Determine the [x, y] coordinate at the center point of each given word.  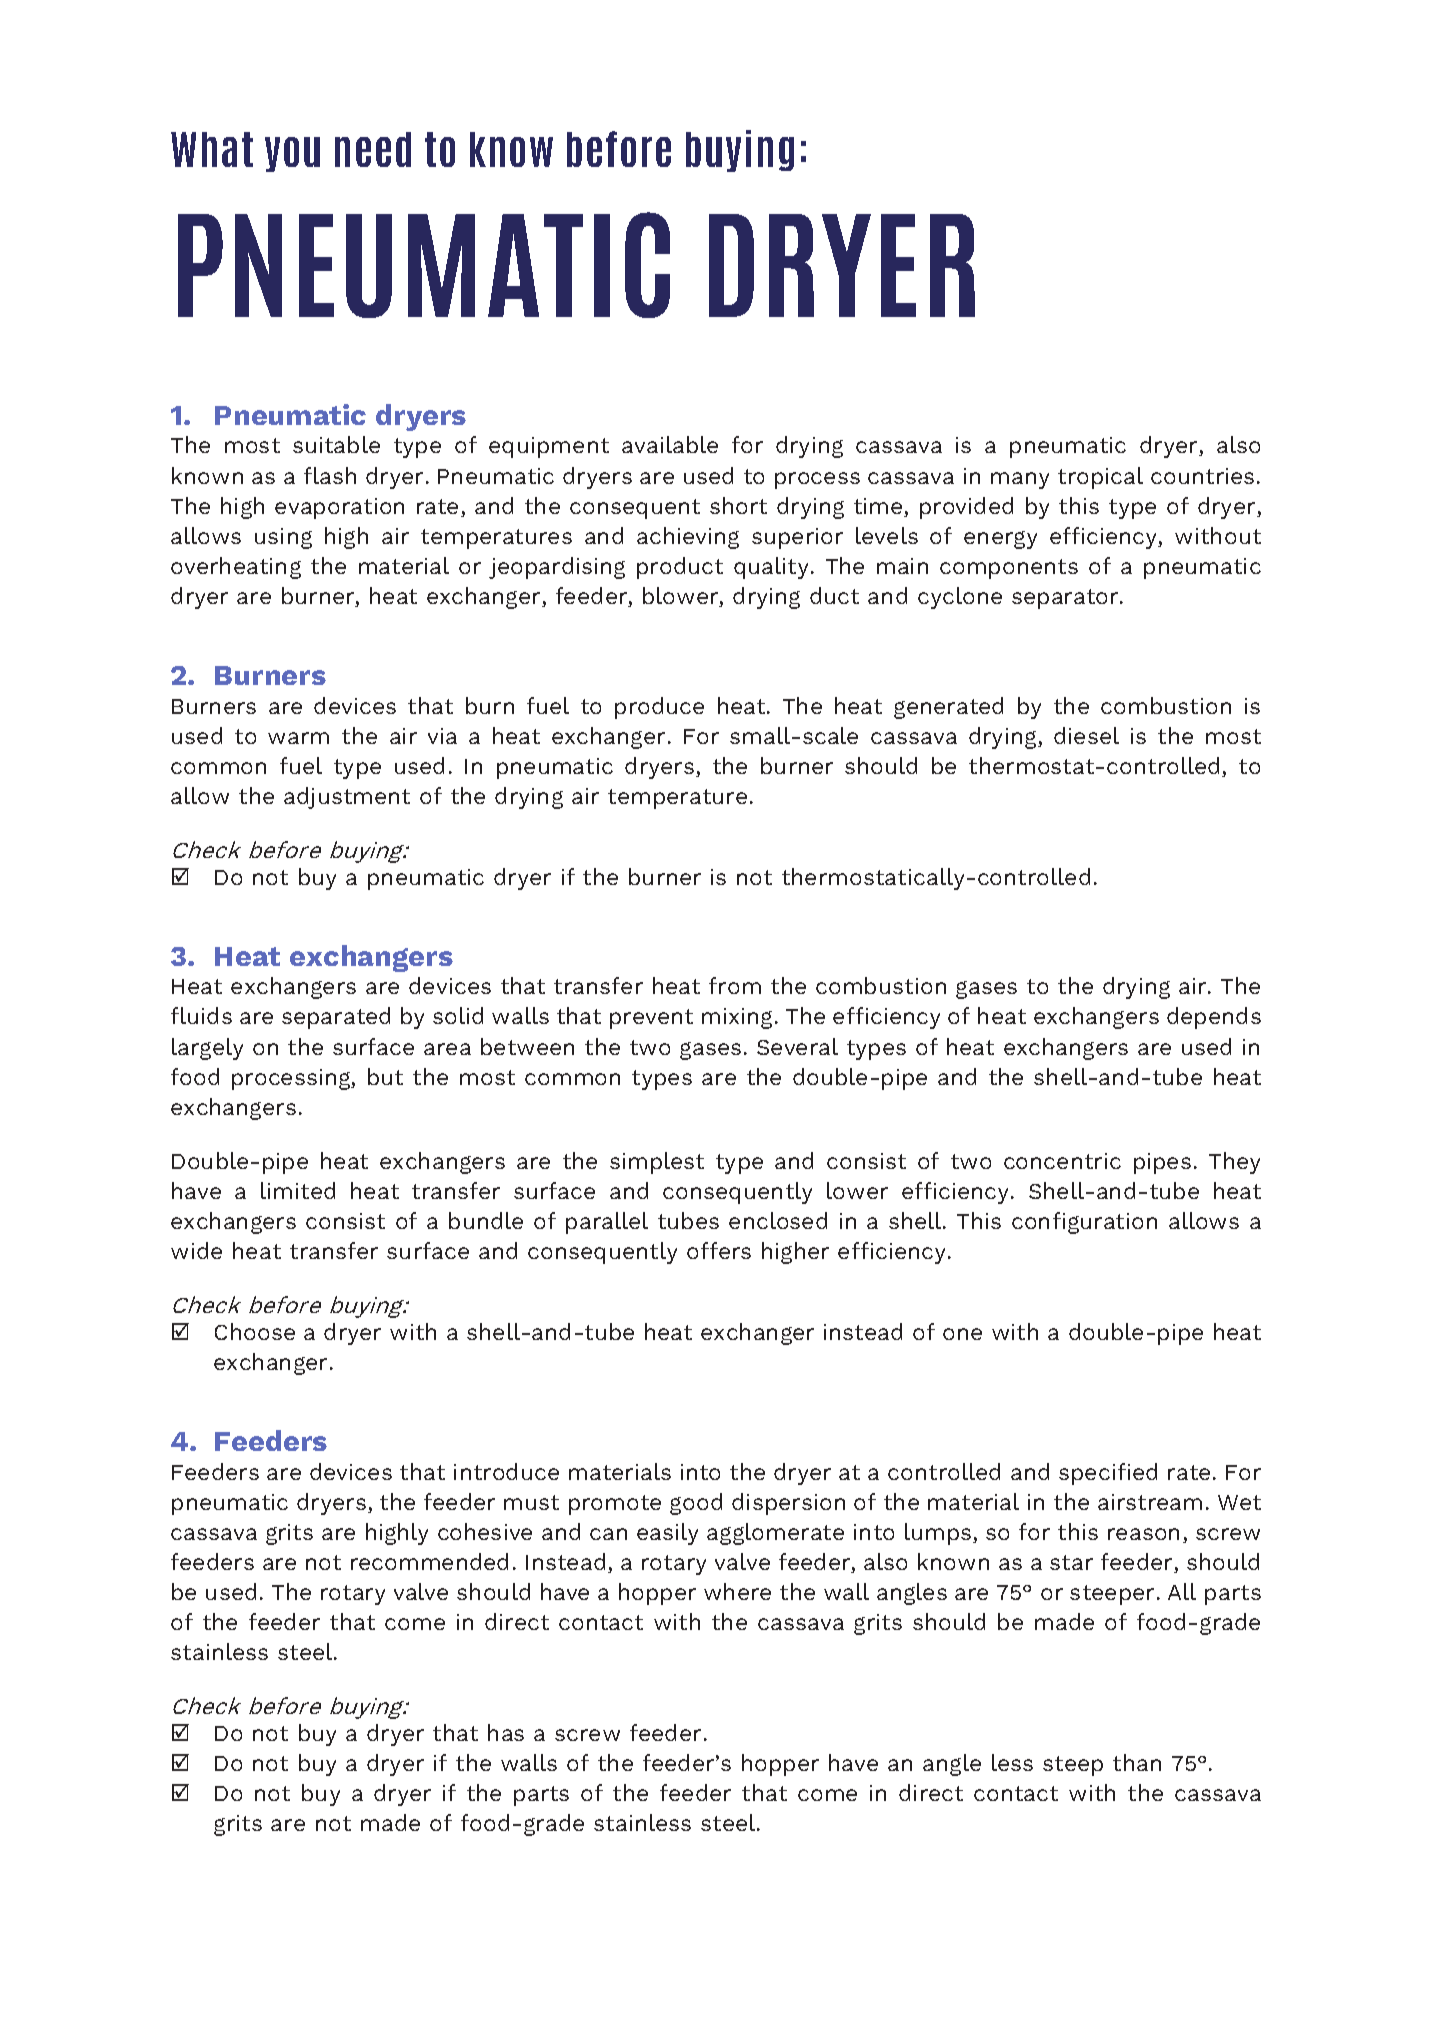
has [506, 1732]
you [292, 154]
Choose [255, 1331]
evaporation [339, 508]
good [696, 1504]
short [738, 505]
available [670, 444]
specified [1108, 1474]
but [385, 1076]
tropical [1100, 478]
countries [1202, 476]
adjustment [347, 798]
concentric [1062, 1161]
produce [659, 708]
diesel [1086, 735]
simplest [657, 1163]
